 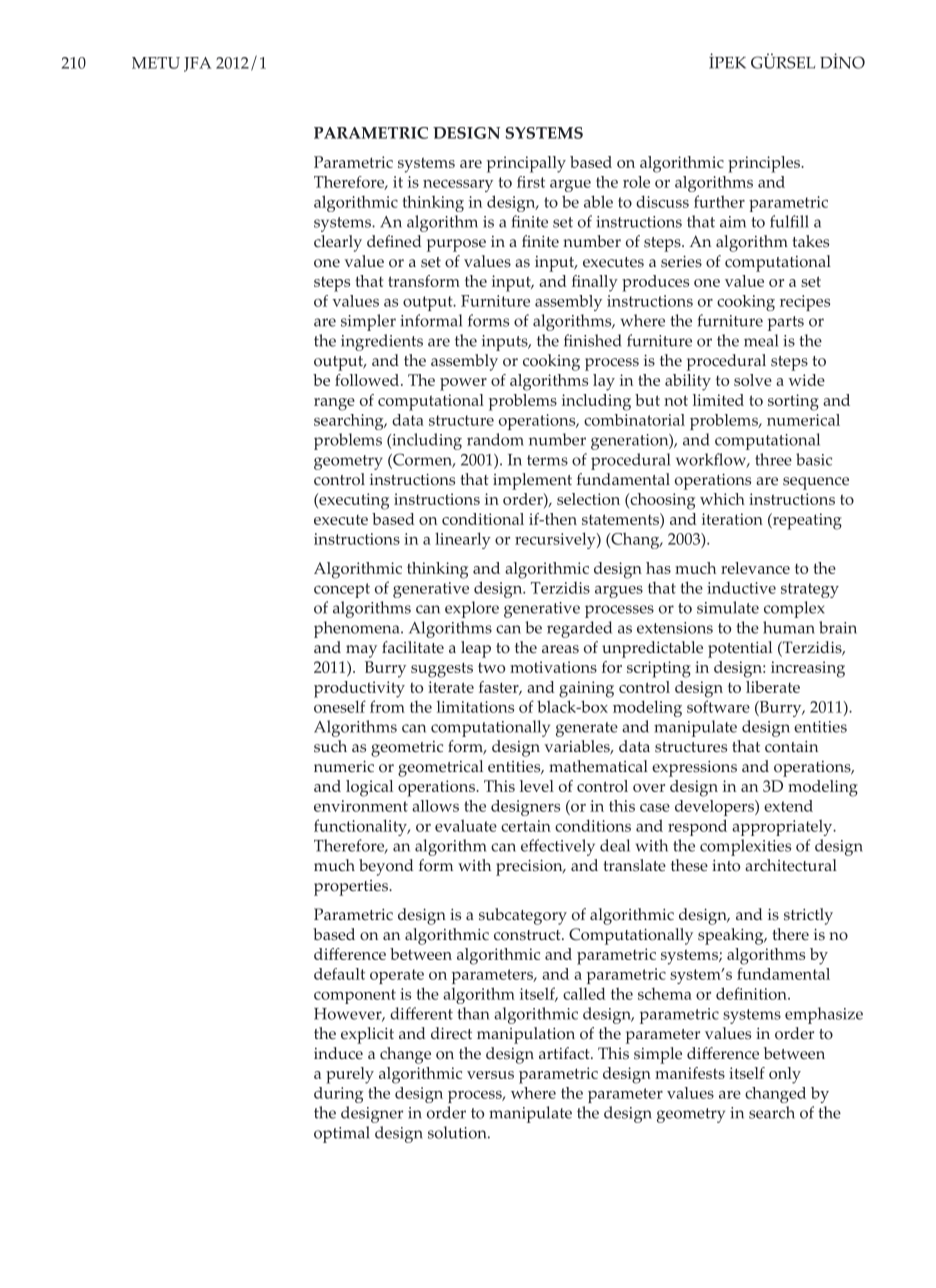 I want to click on regarded, so click(x=579, y=629).
